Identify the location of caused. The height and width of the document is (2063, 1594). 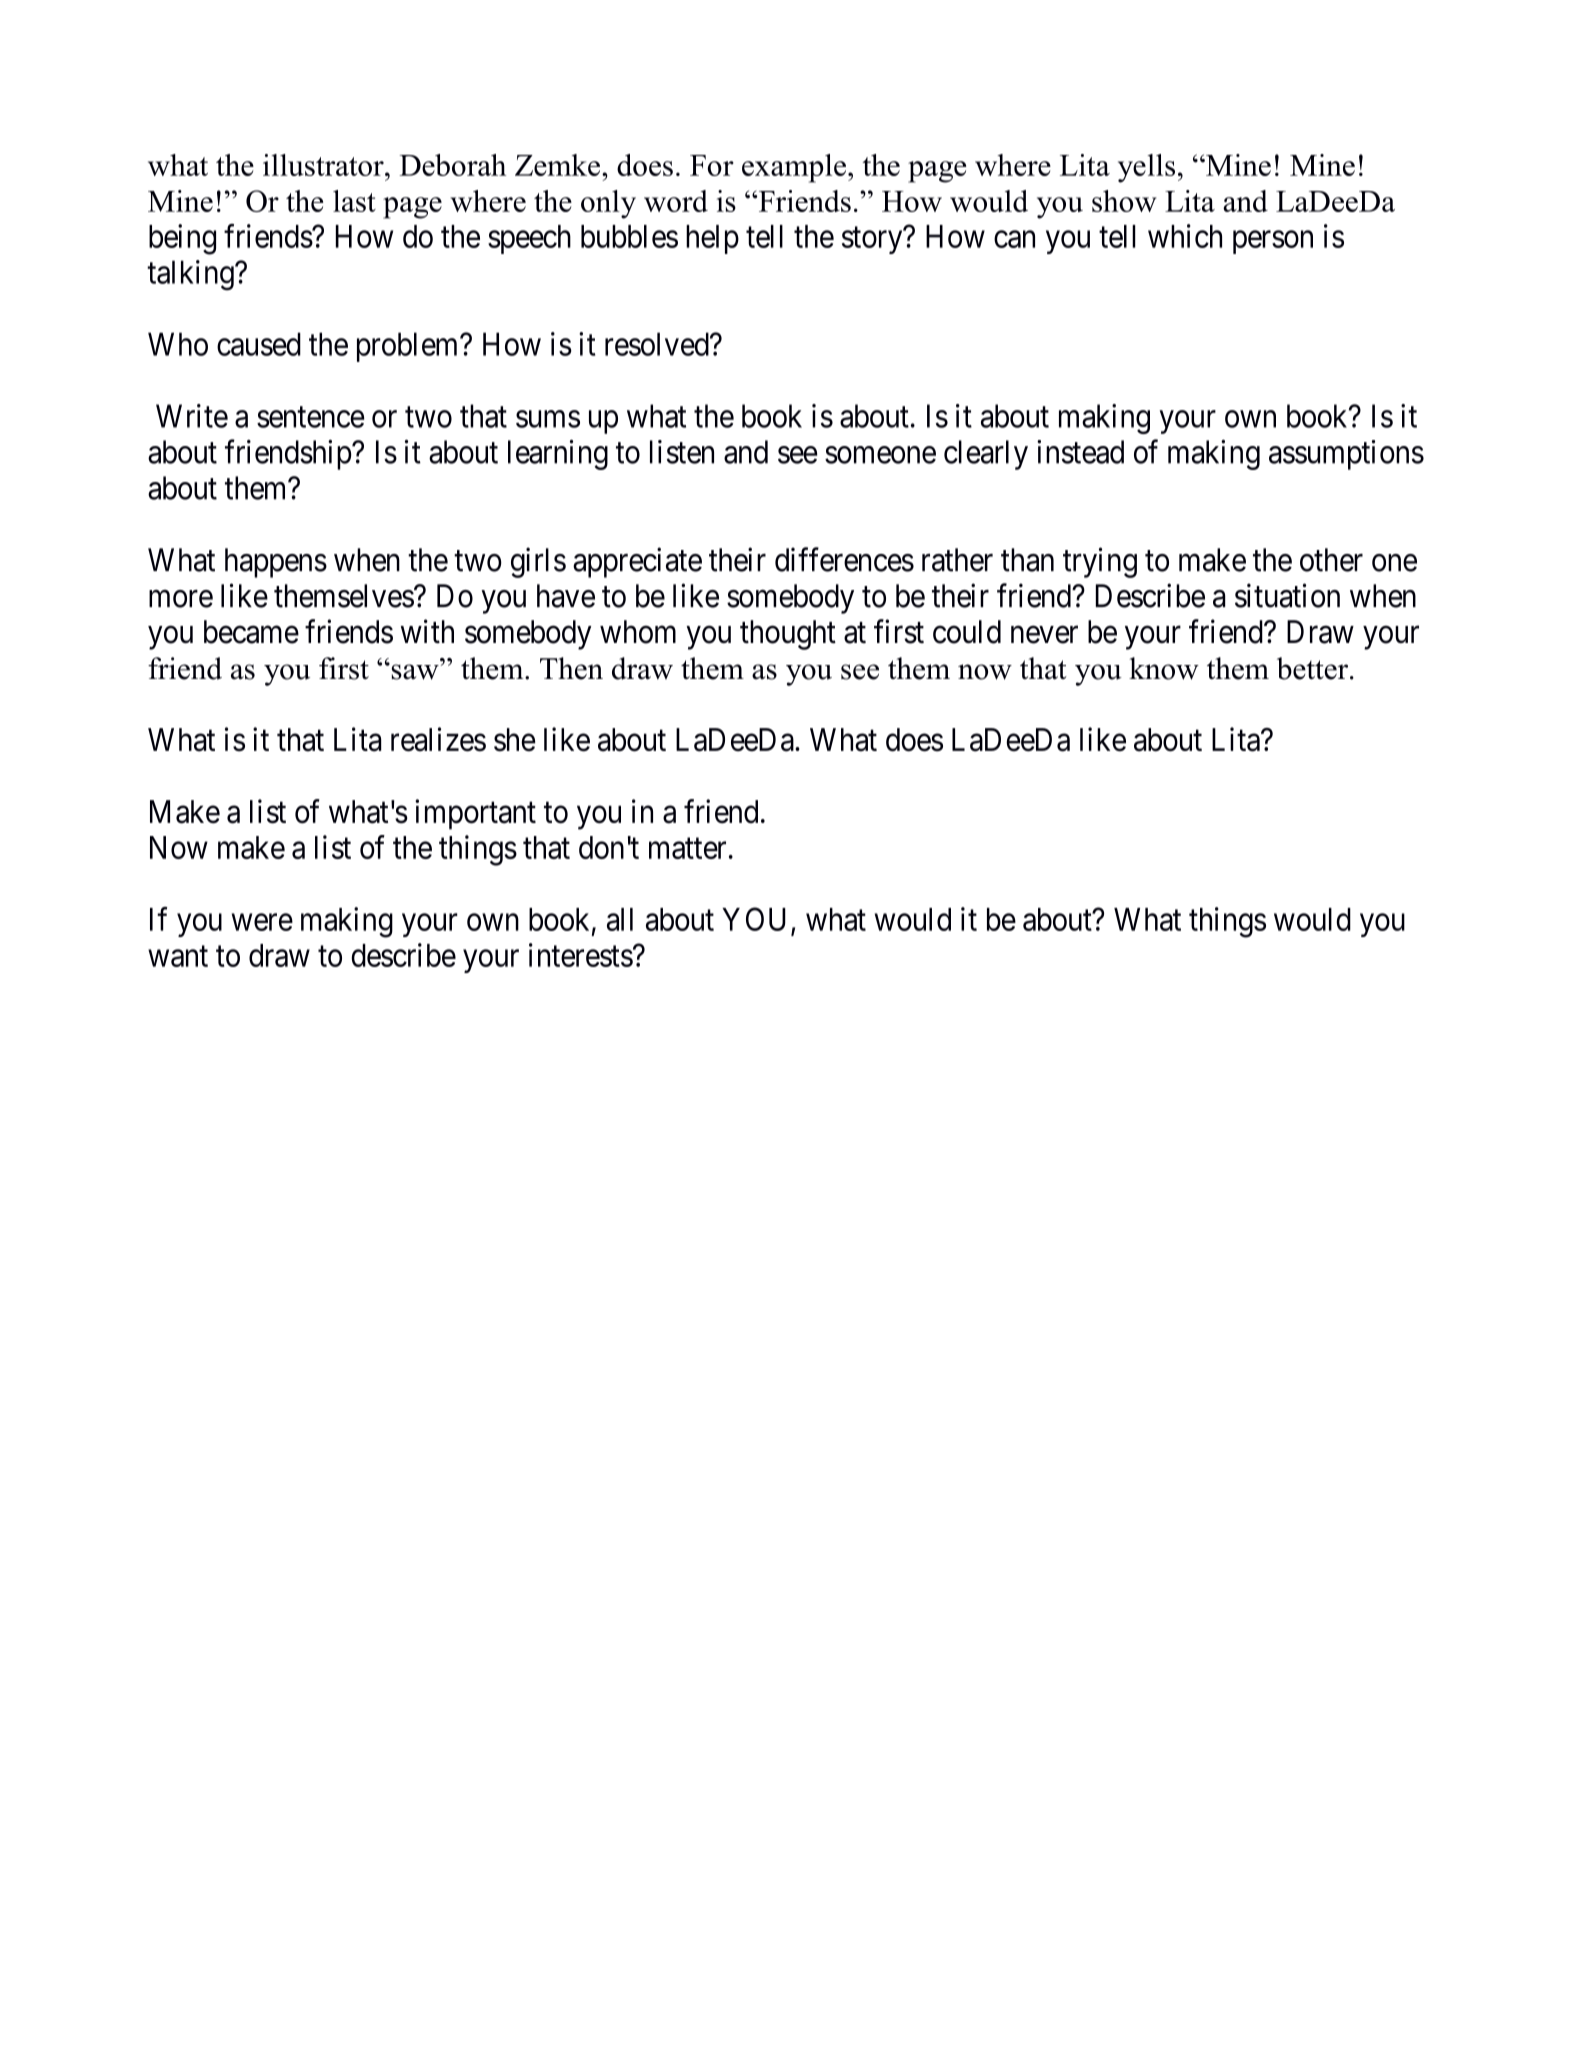
(259, 344).
